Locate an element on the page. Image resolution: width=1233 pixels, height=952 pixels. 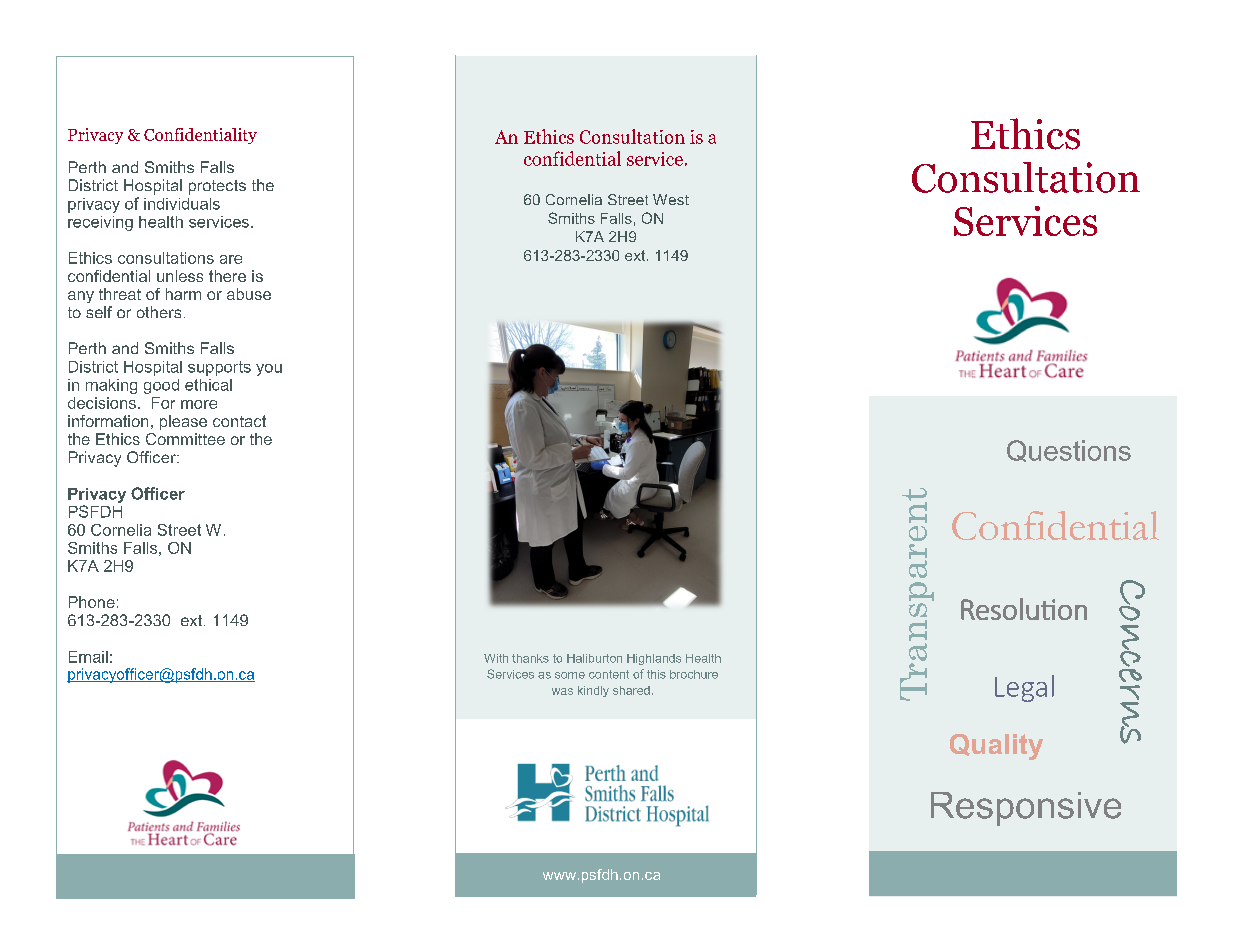
individuals is located at coordinates (182, 204).
